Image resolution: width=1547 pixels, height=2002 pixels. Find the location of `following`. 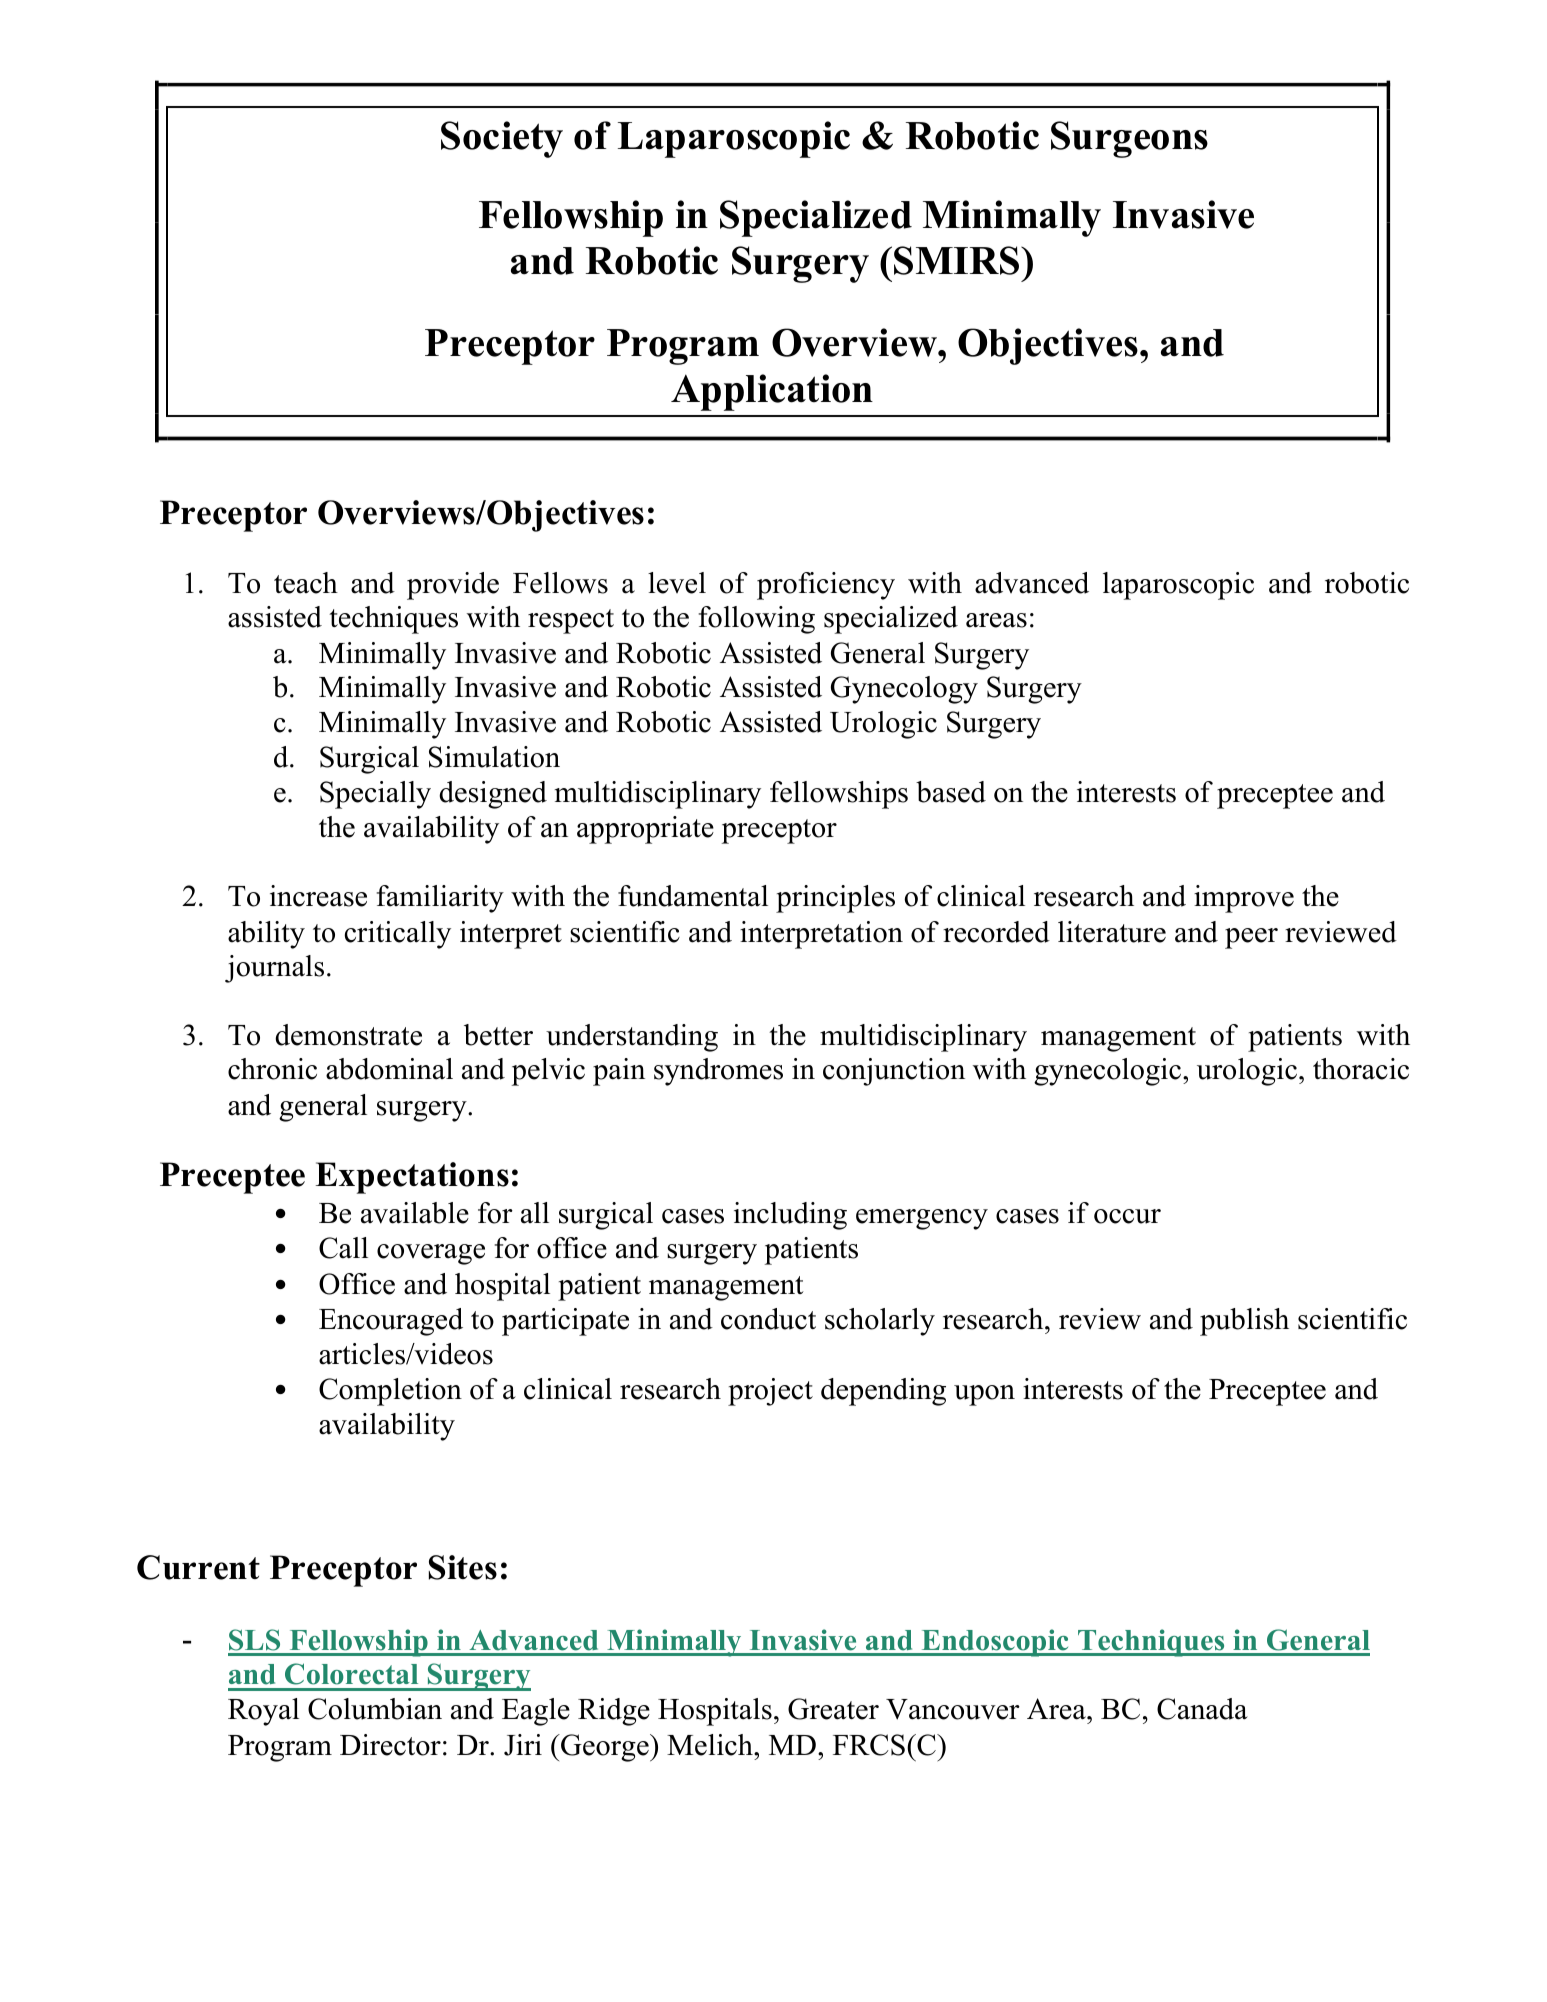

following is located at coordinates (757, 620).
